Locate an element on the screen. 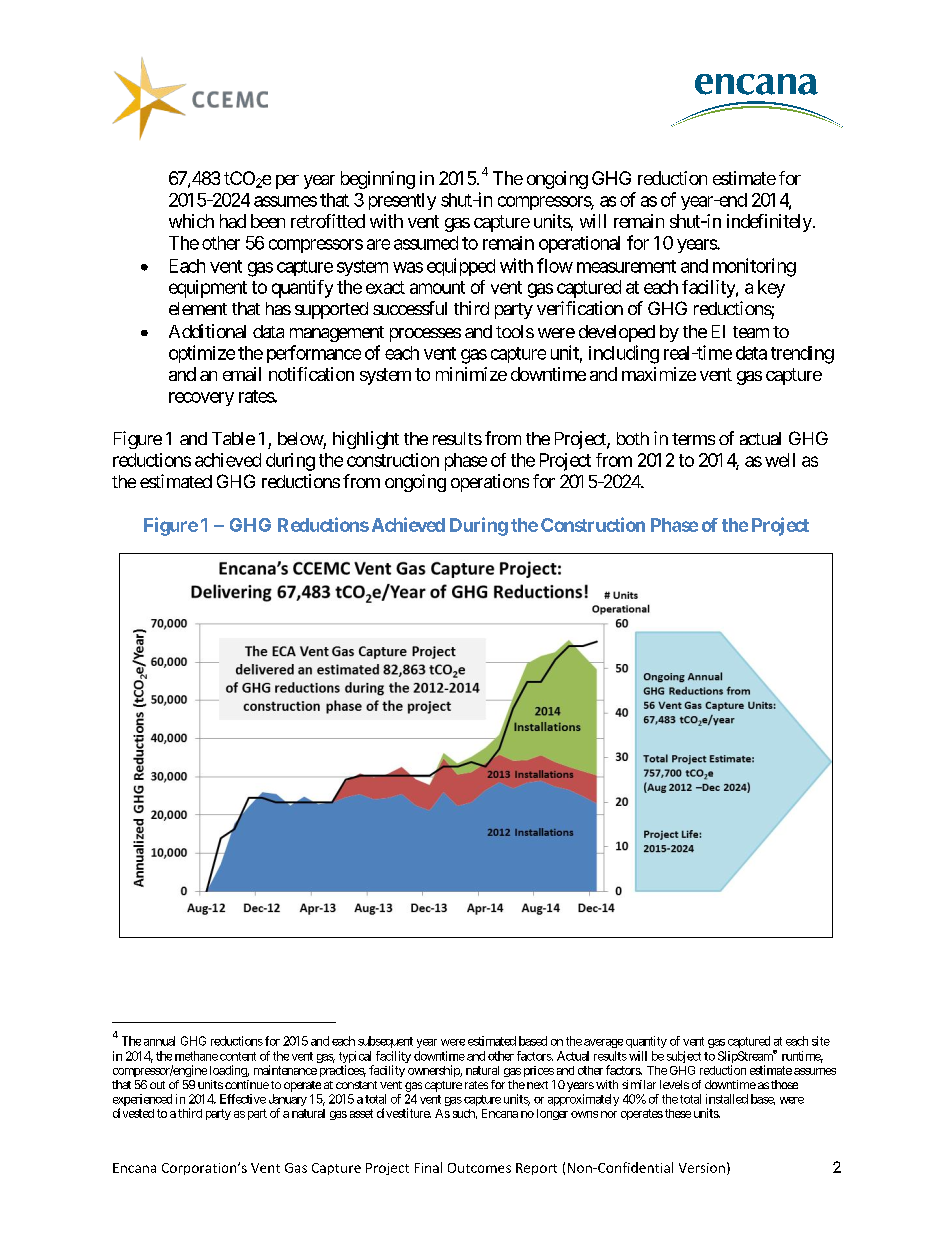 The width and height of the screenshot is (952, 1233). Version is located at coordinates (702, 1168).
